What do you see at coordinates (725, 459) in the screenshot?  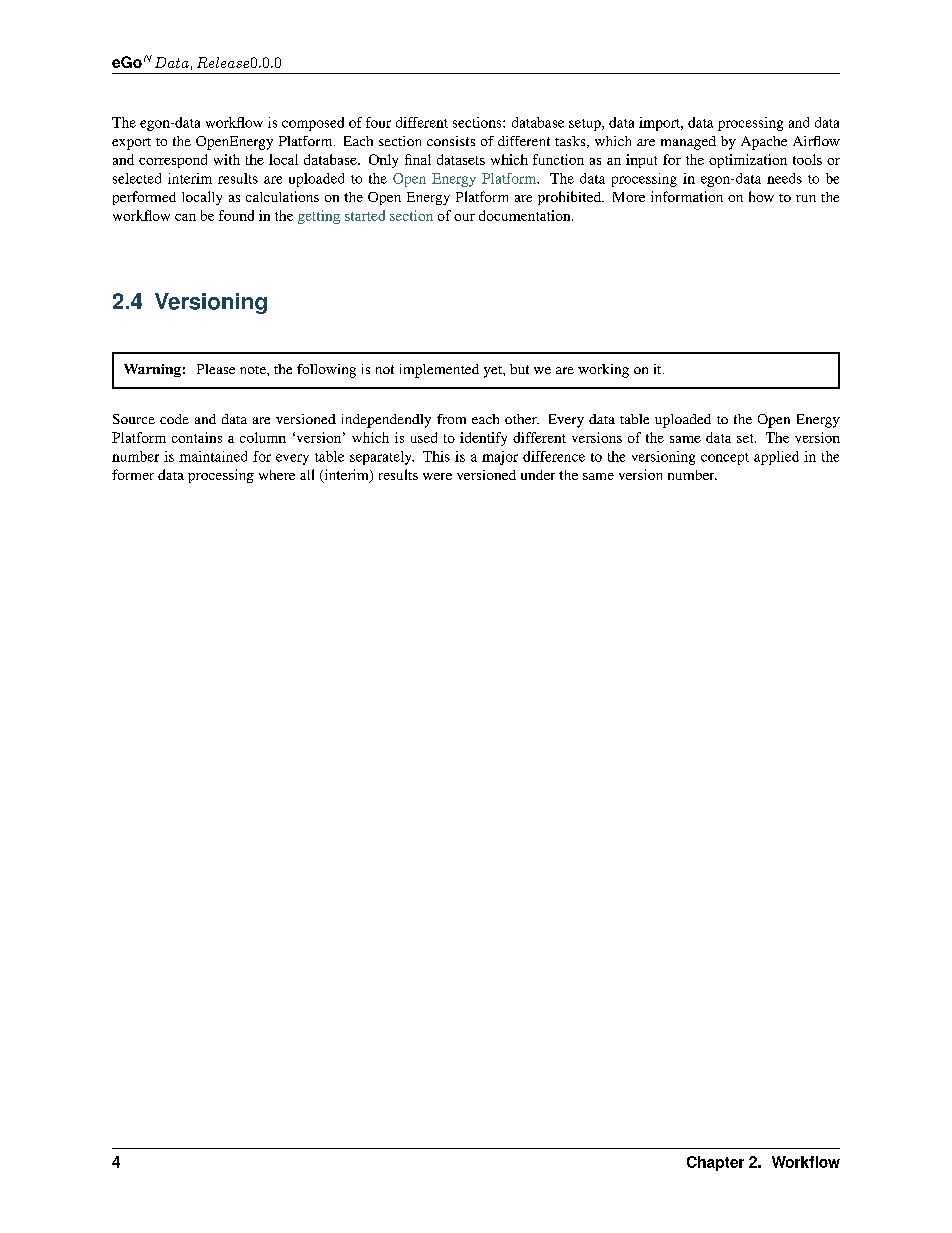 I see `concept` at bounding box center [725, 459].
